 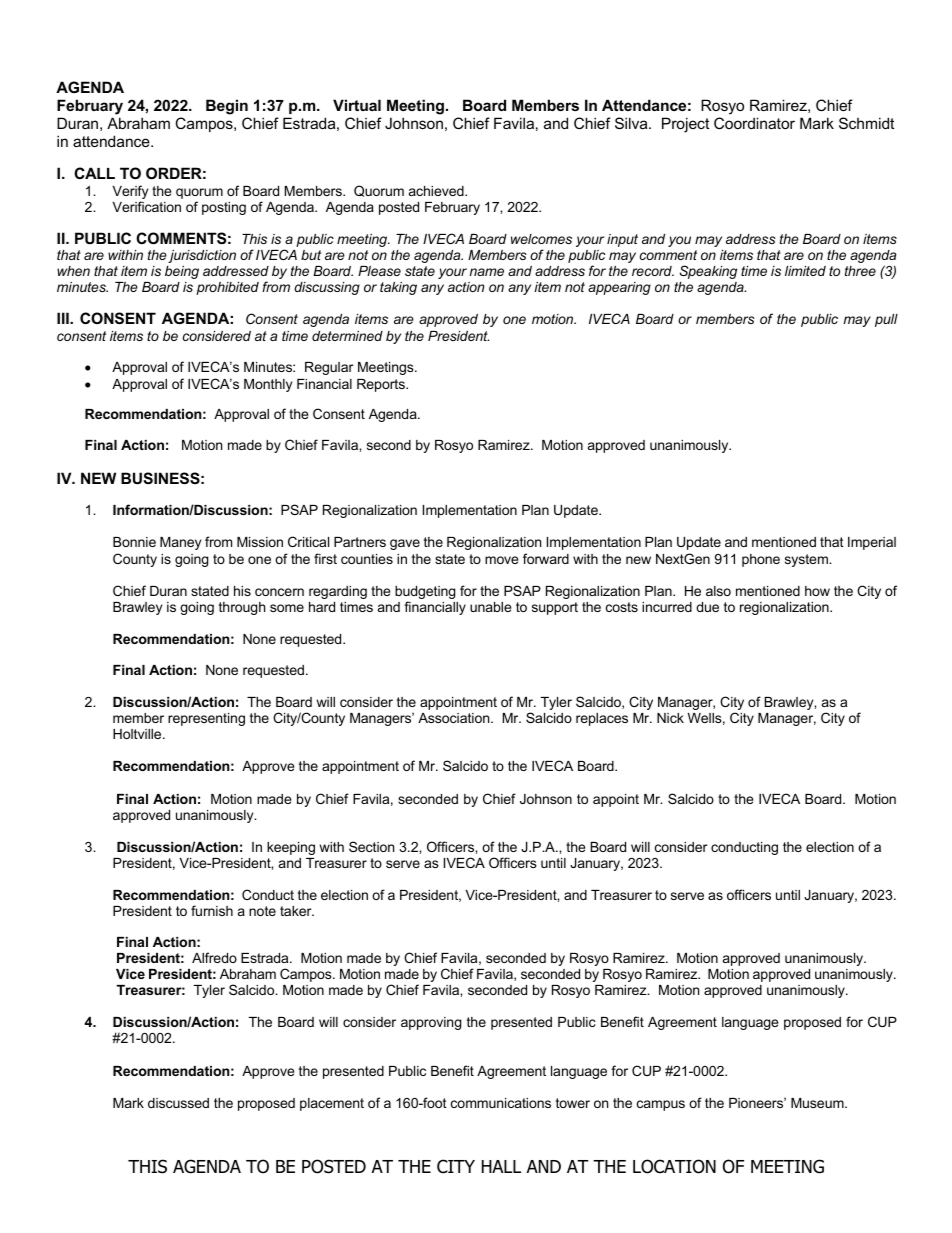 What do you see at coordinates (178, 1103) in the screenshot?
I see `discussed` at bounding box center [178, 1103].
